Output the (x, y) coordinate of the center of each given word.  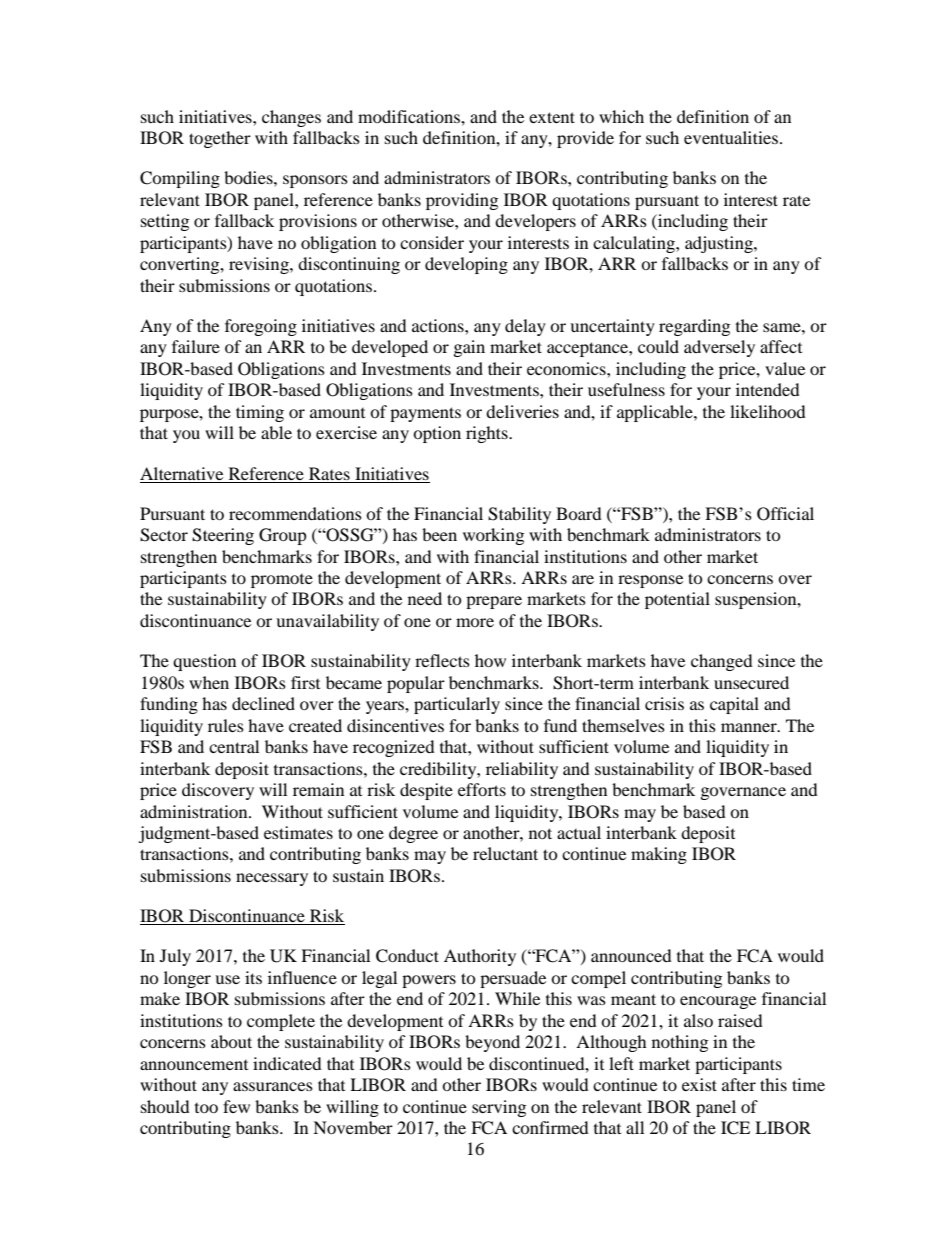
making (659, 855)
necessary (272, 879)
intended (768, 389)
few (236, 1106)
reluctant (505, 853)
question (204, 662)
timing (260, 413)
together (220, 139)
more (475, 622)
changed (722, 662)
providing (462, 201)
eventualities (731, 137)
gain (469, 348)
